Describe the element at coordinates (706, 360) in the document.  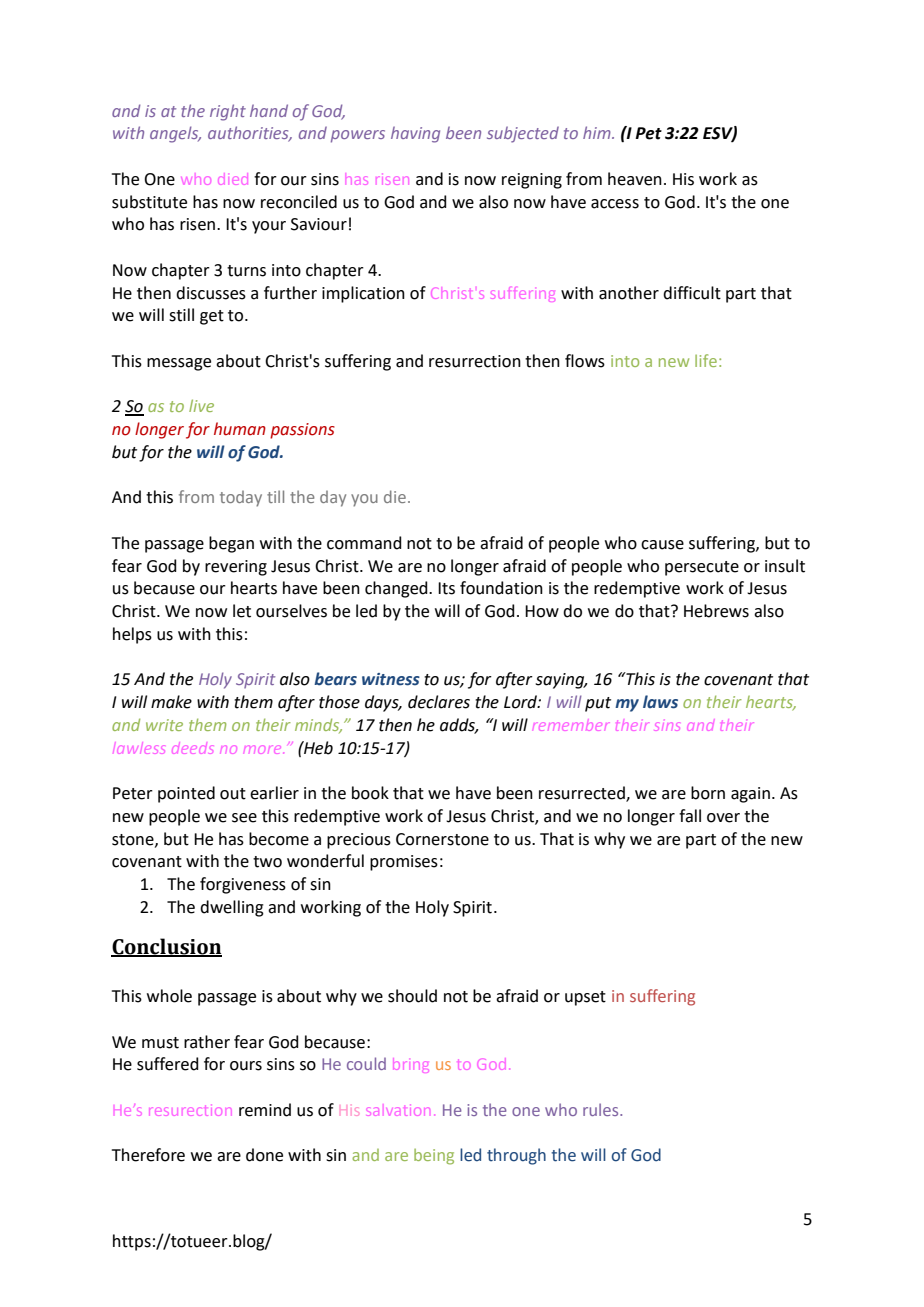
I see `life` at that location.
